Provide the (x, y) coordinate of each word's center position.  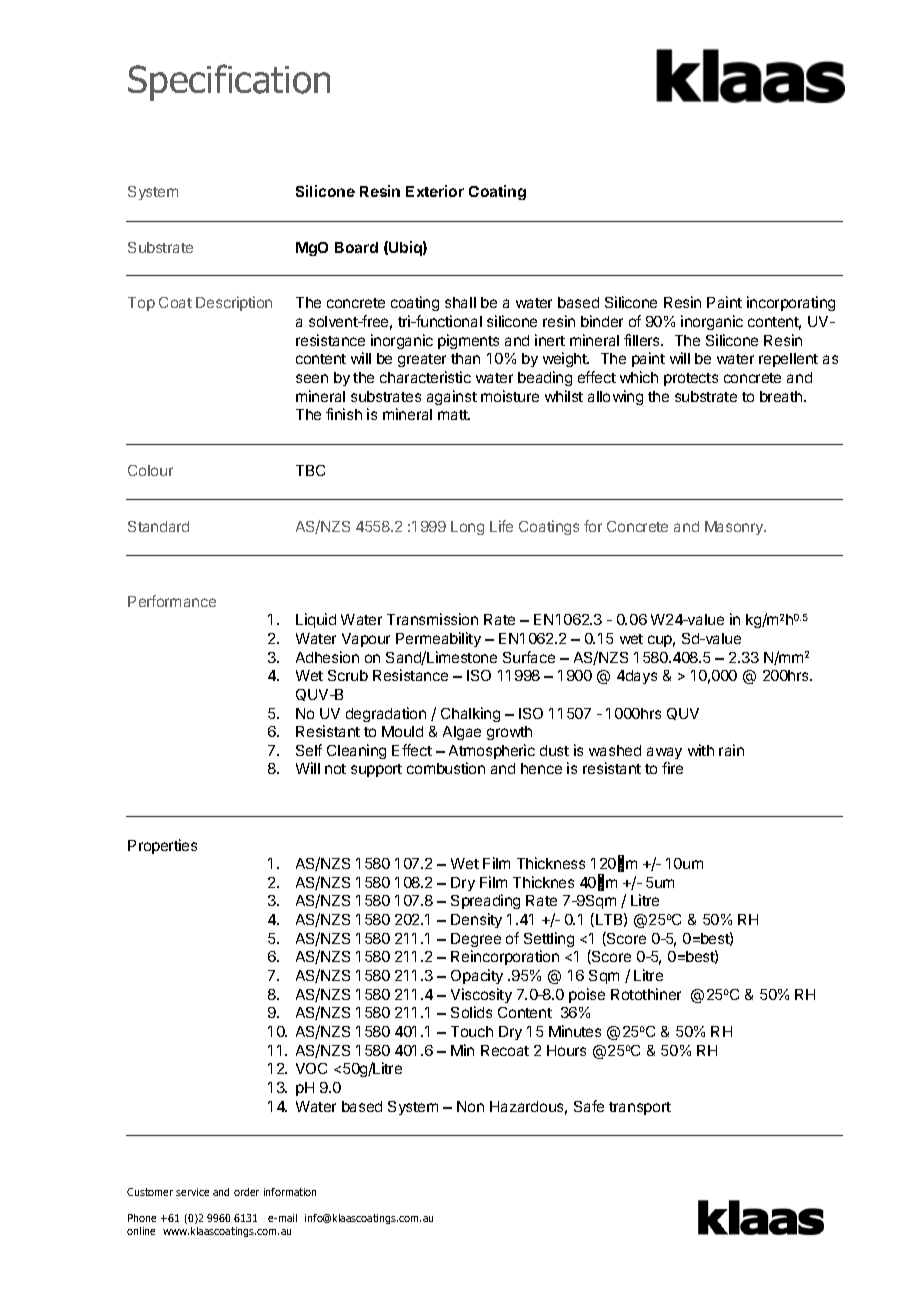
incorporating (791, 303)
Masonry (735, 528)
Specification (229, 82)
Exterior (435, 191)
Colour (150, 470)
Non (470, 1106)
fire (672, 768)
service (192, 1192)
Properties (162, 846)
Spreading (485, 901)
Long (467, 528)
